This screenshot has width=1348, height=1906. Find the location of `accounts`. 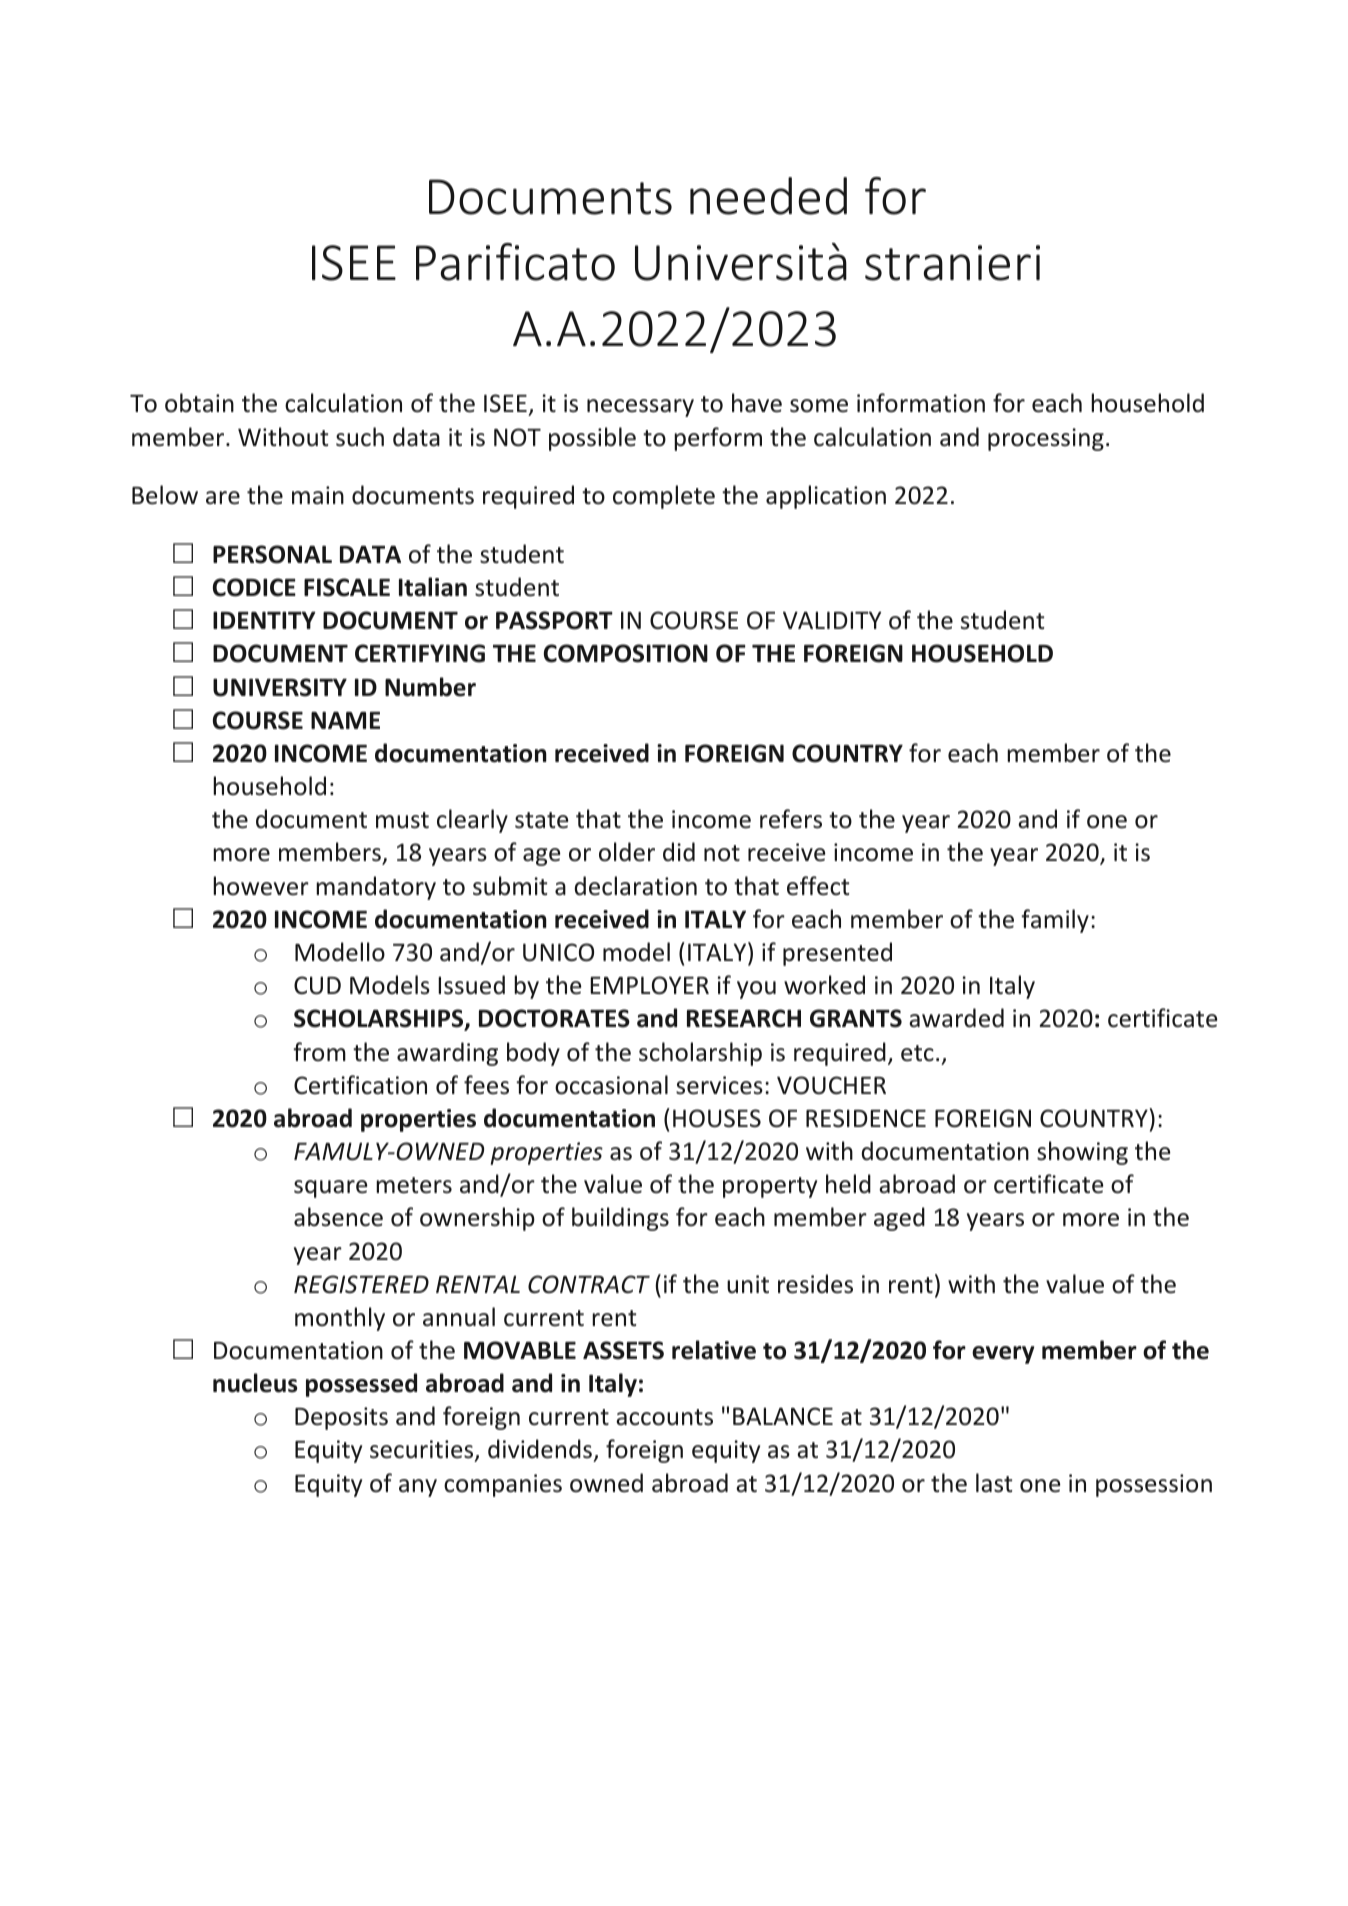

accounts is located at coordinates (664, 1417).
